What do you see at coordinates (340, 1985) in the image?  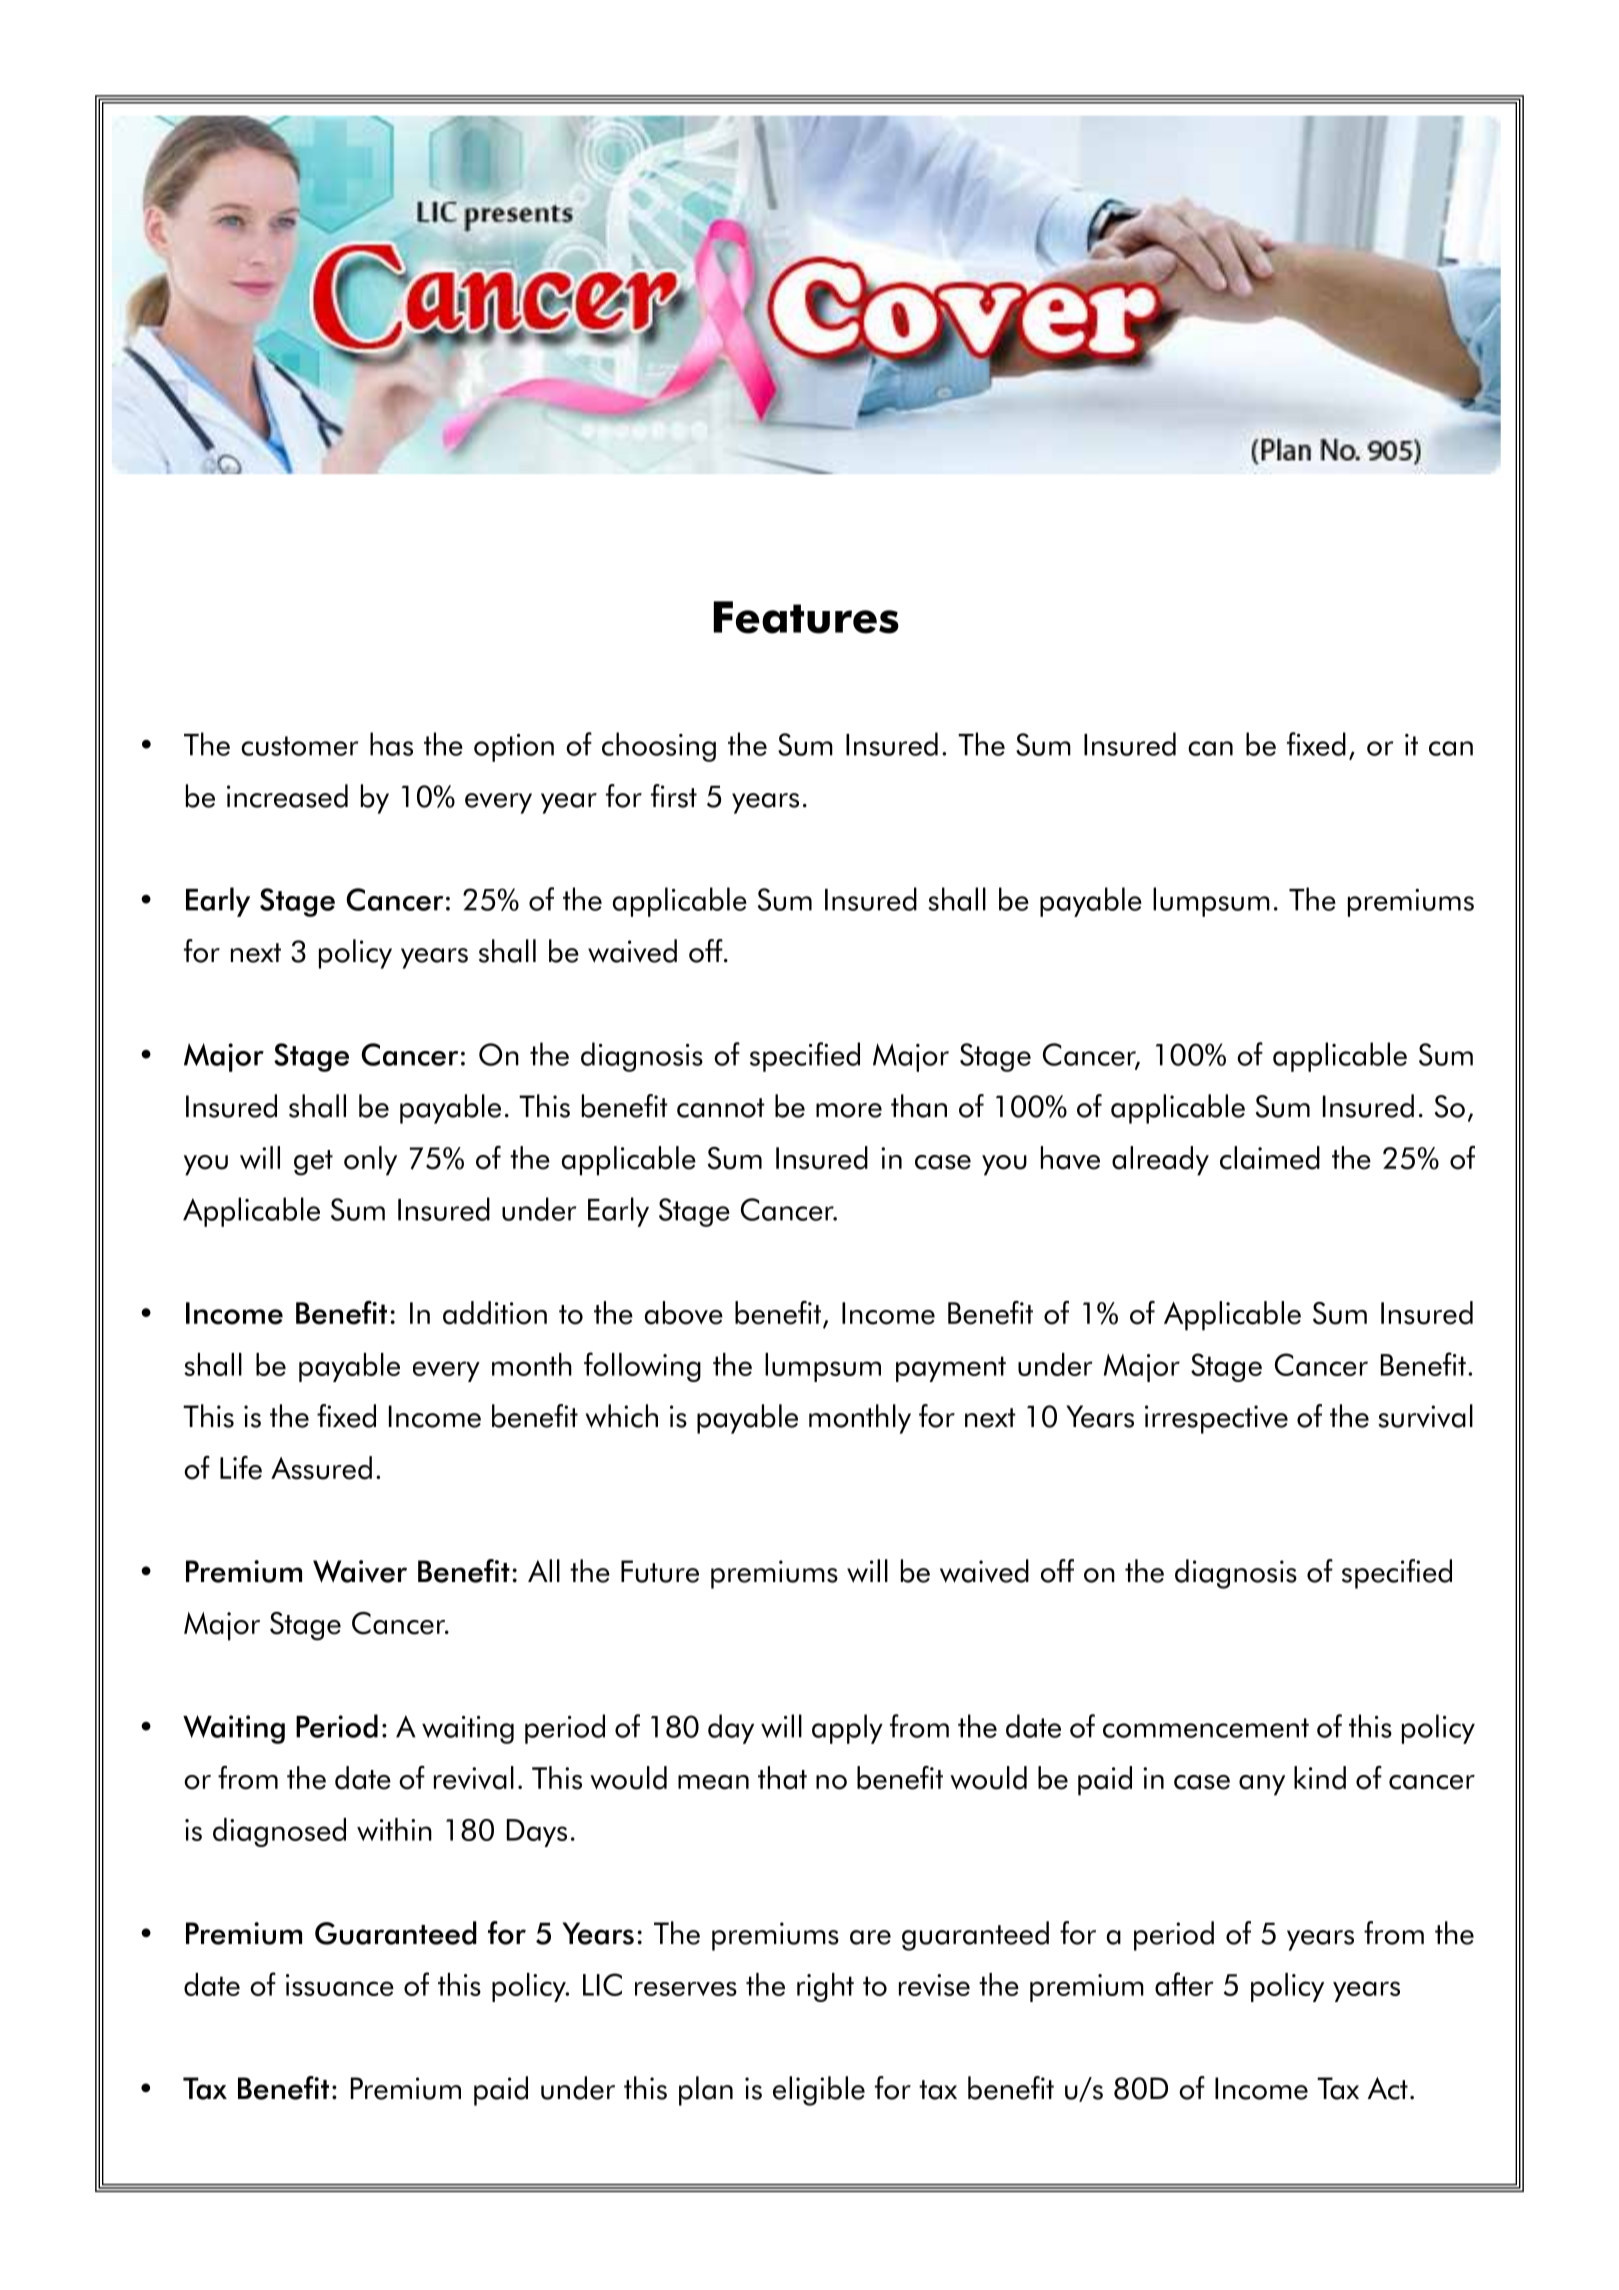 I see `issuance` at bounding box center [340, 1985].
